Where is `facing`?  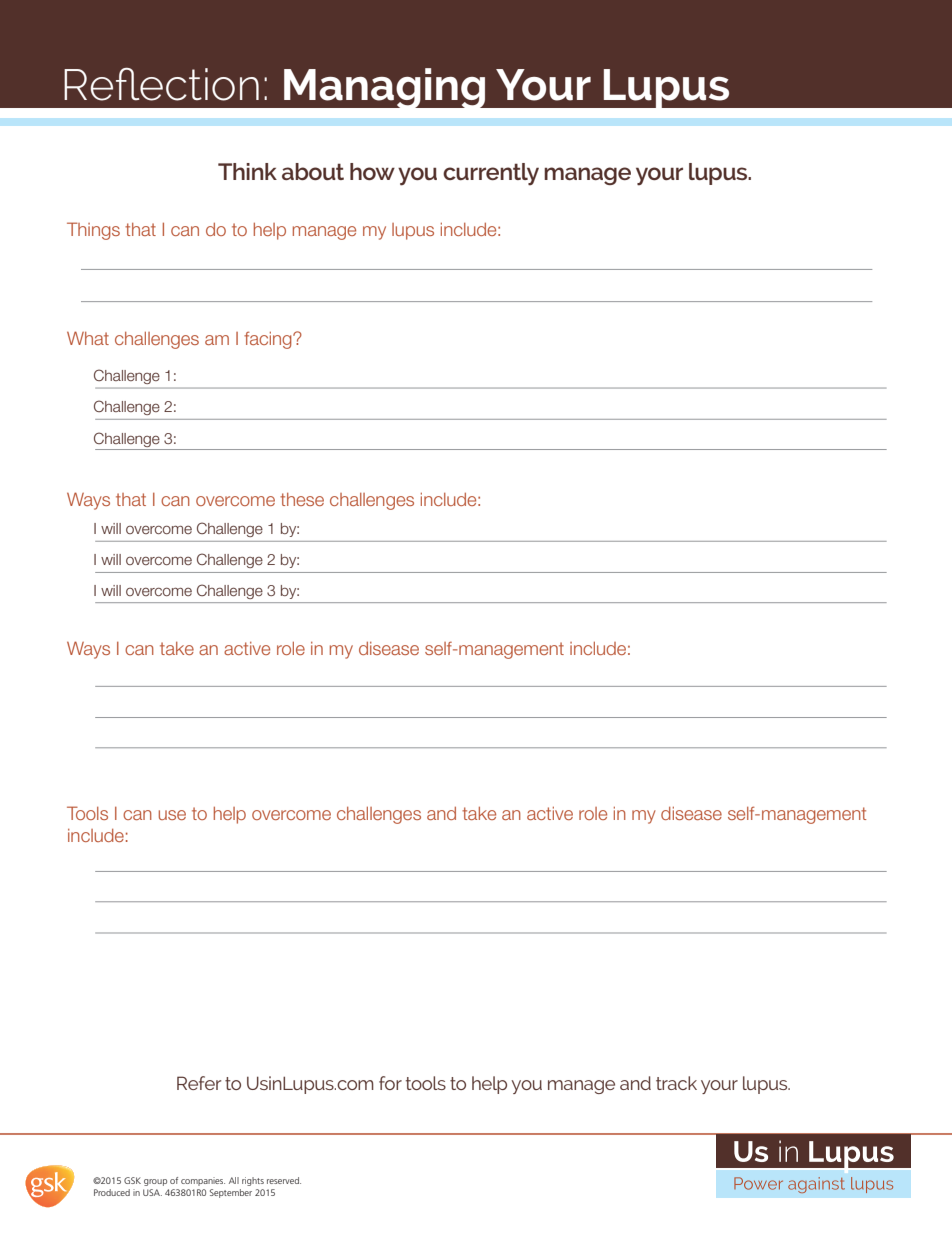
facing is located at coordinates (269, 340).
